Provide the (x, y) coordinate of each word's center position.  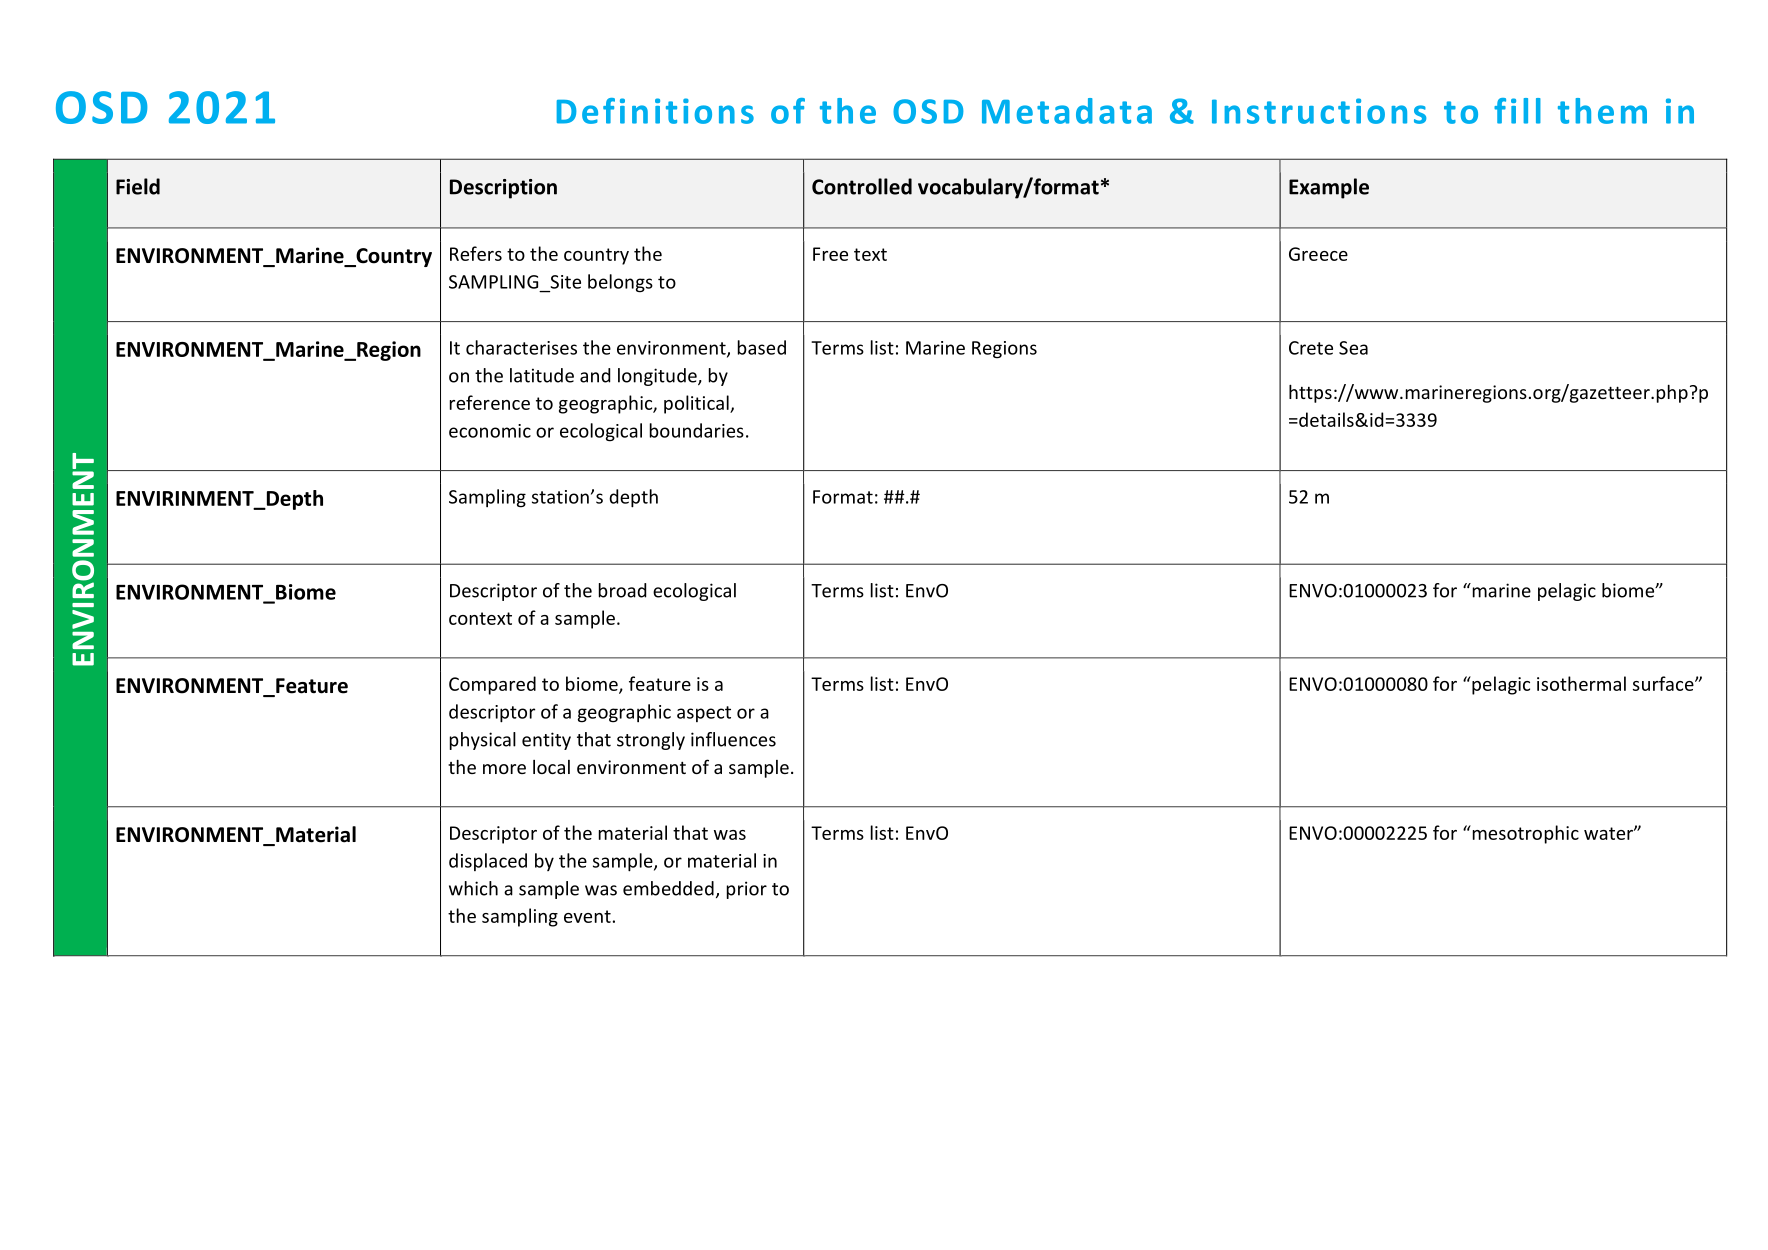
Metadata (1067, 111)
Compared (492, 685)
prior (747, 890)
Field (138, 186)
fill (1517, 111)
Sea (1353, 348)
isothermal (1581, 683)
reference (490, 402)
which (473, 888)
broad (622, 590)
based (762, 347)
